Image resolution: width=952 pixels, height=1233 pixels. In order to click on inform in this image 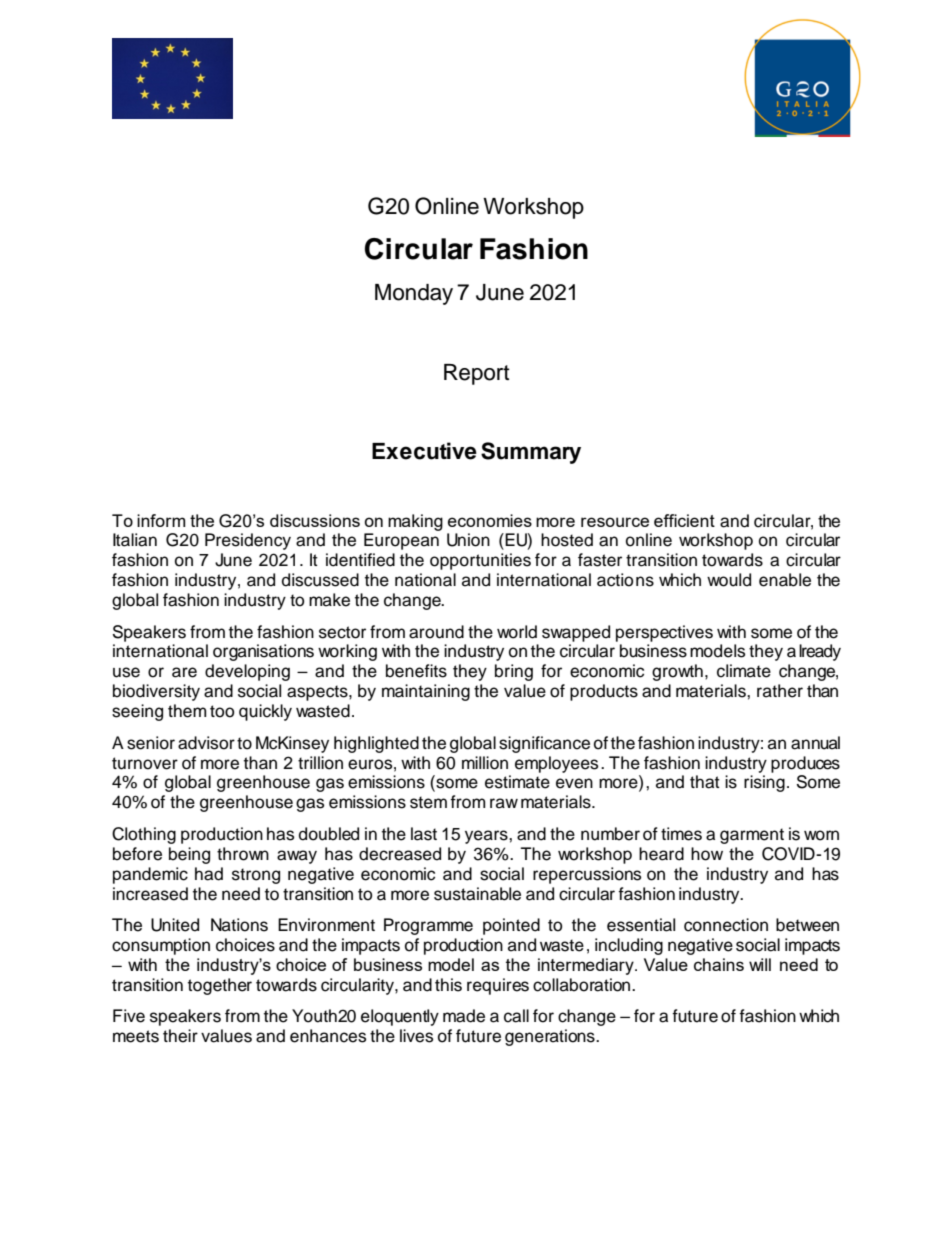, I will do `click(161, 520)`.
